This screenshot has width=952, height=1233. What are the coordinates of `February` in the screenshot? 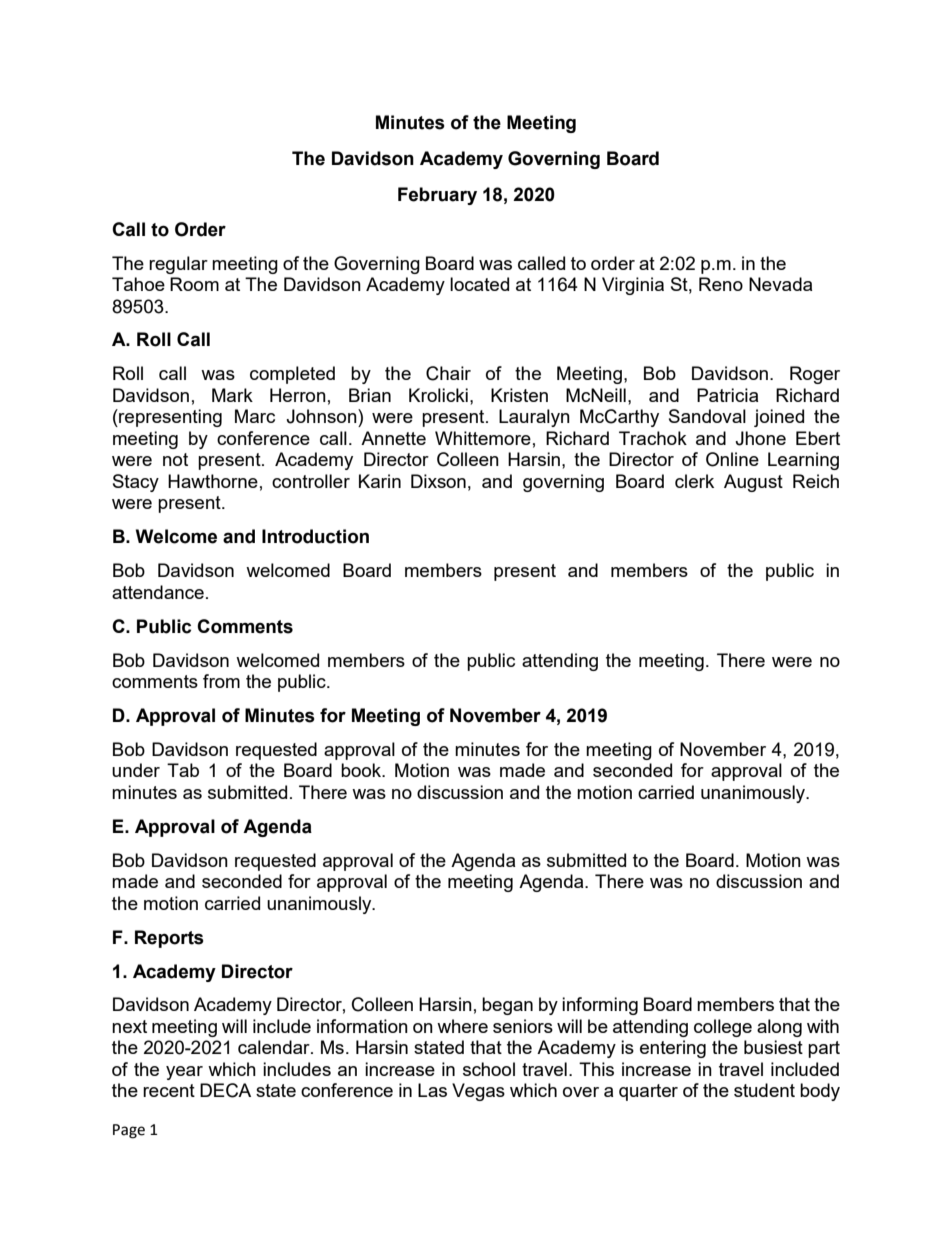 It's located at (437, 196).
